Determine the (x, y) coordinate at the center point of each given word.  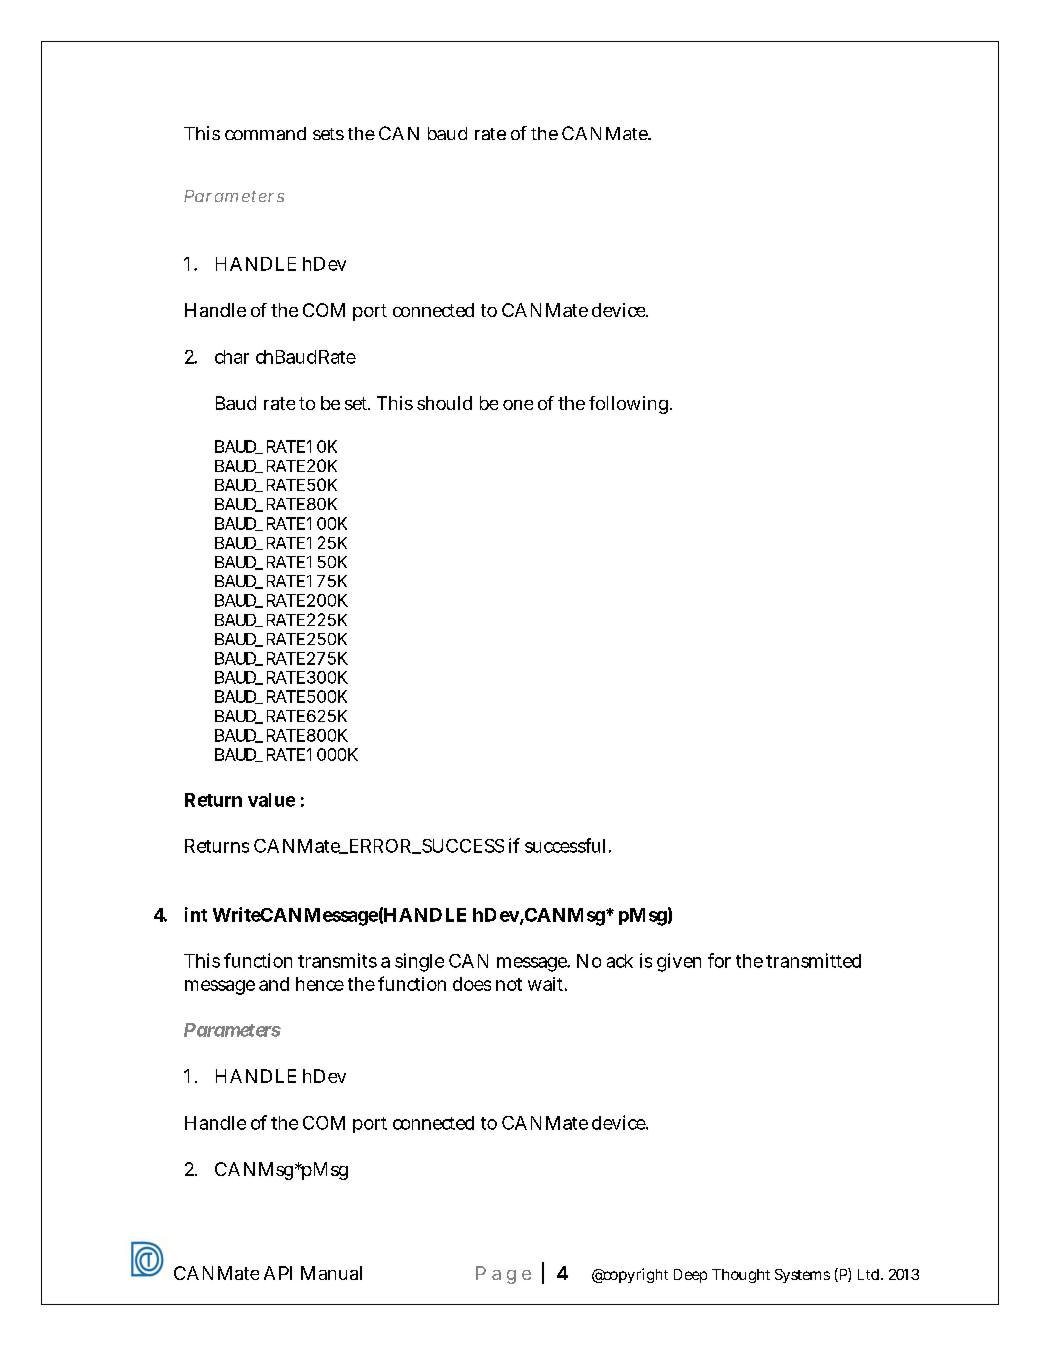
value (271, 800)
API (278, 1273)
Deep (690, 1276)
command (265, 133)
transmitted (813, 960)
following (628, 405)
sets (328, 134)
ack (620, 961)
